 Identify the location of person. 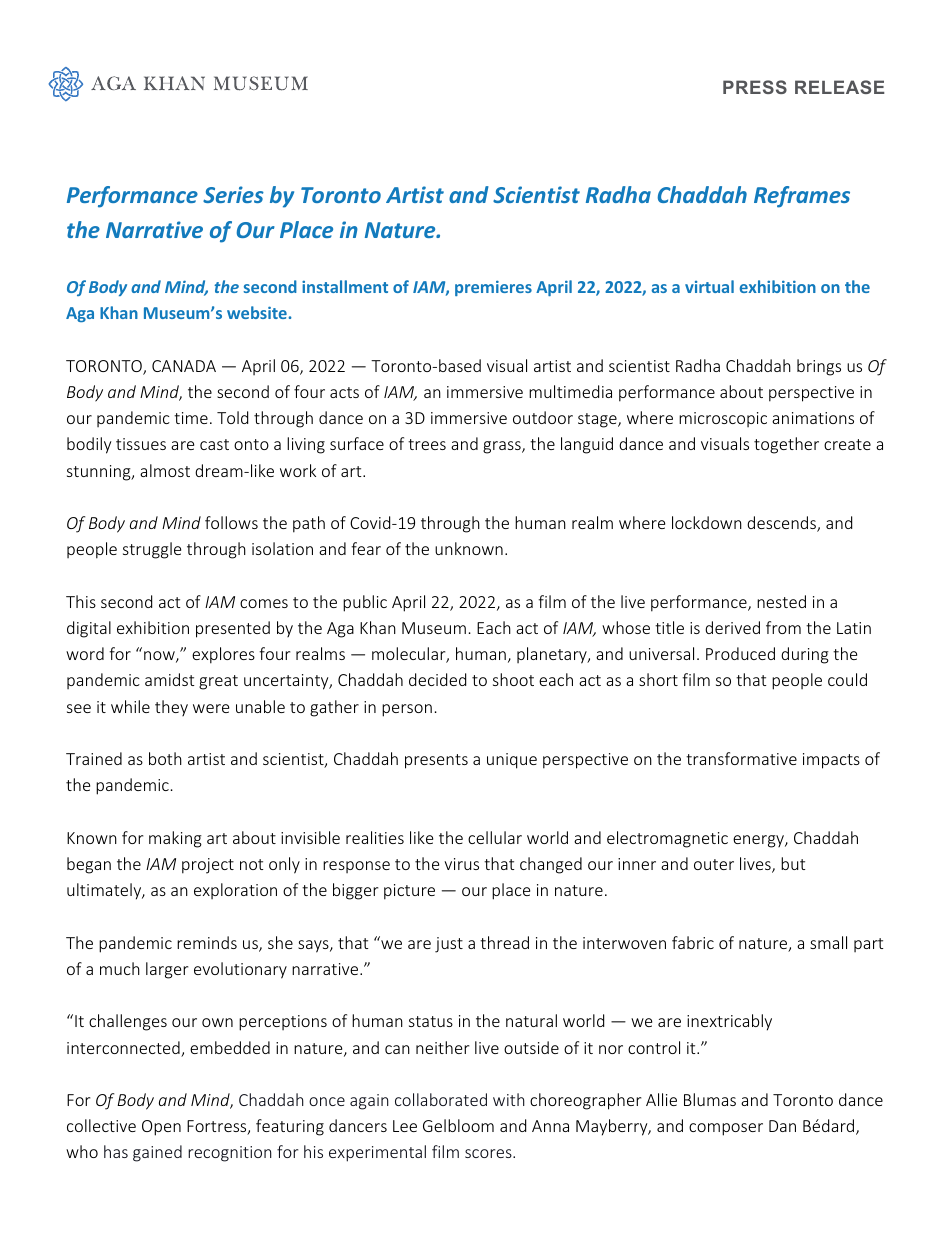
(407, 710).
